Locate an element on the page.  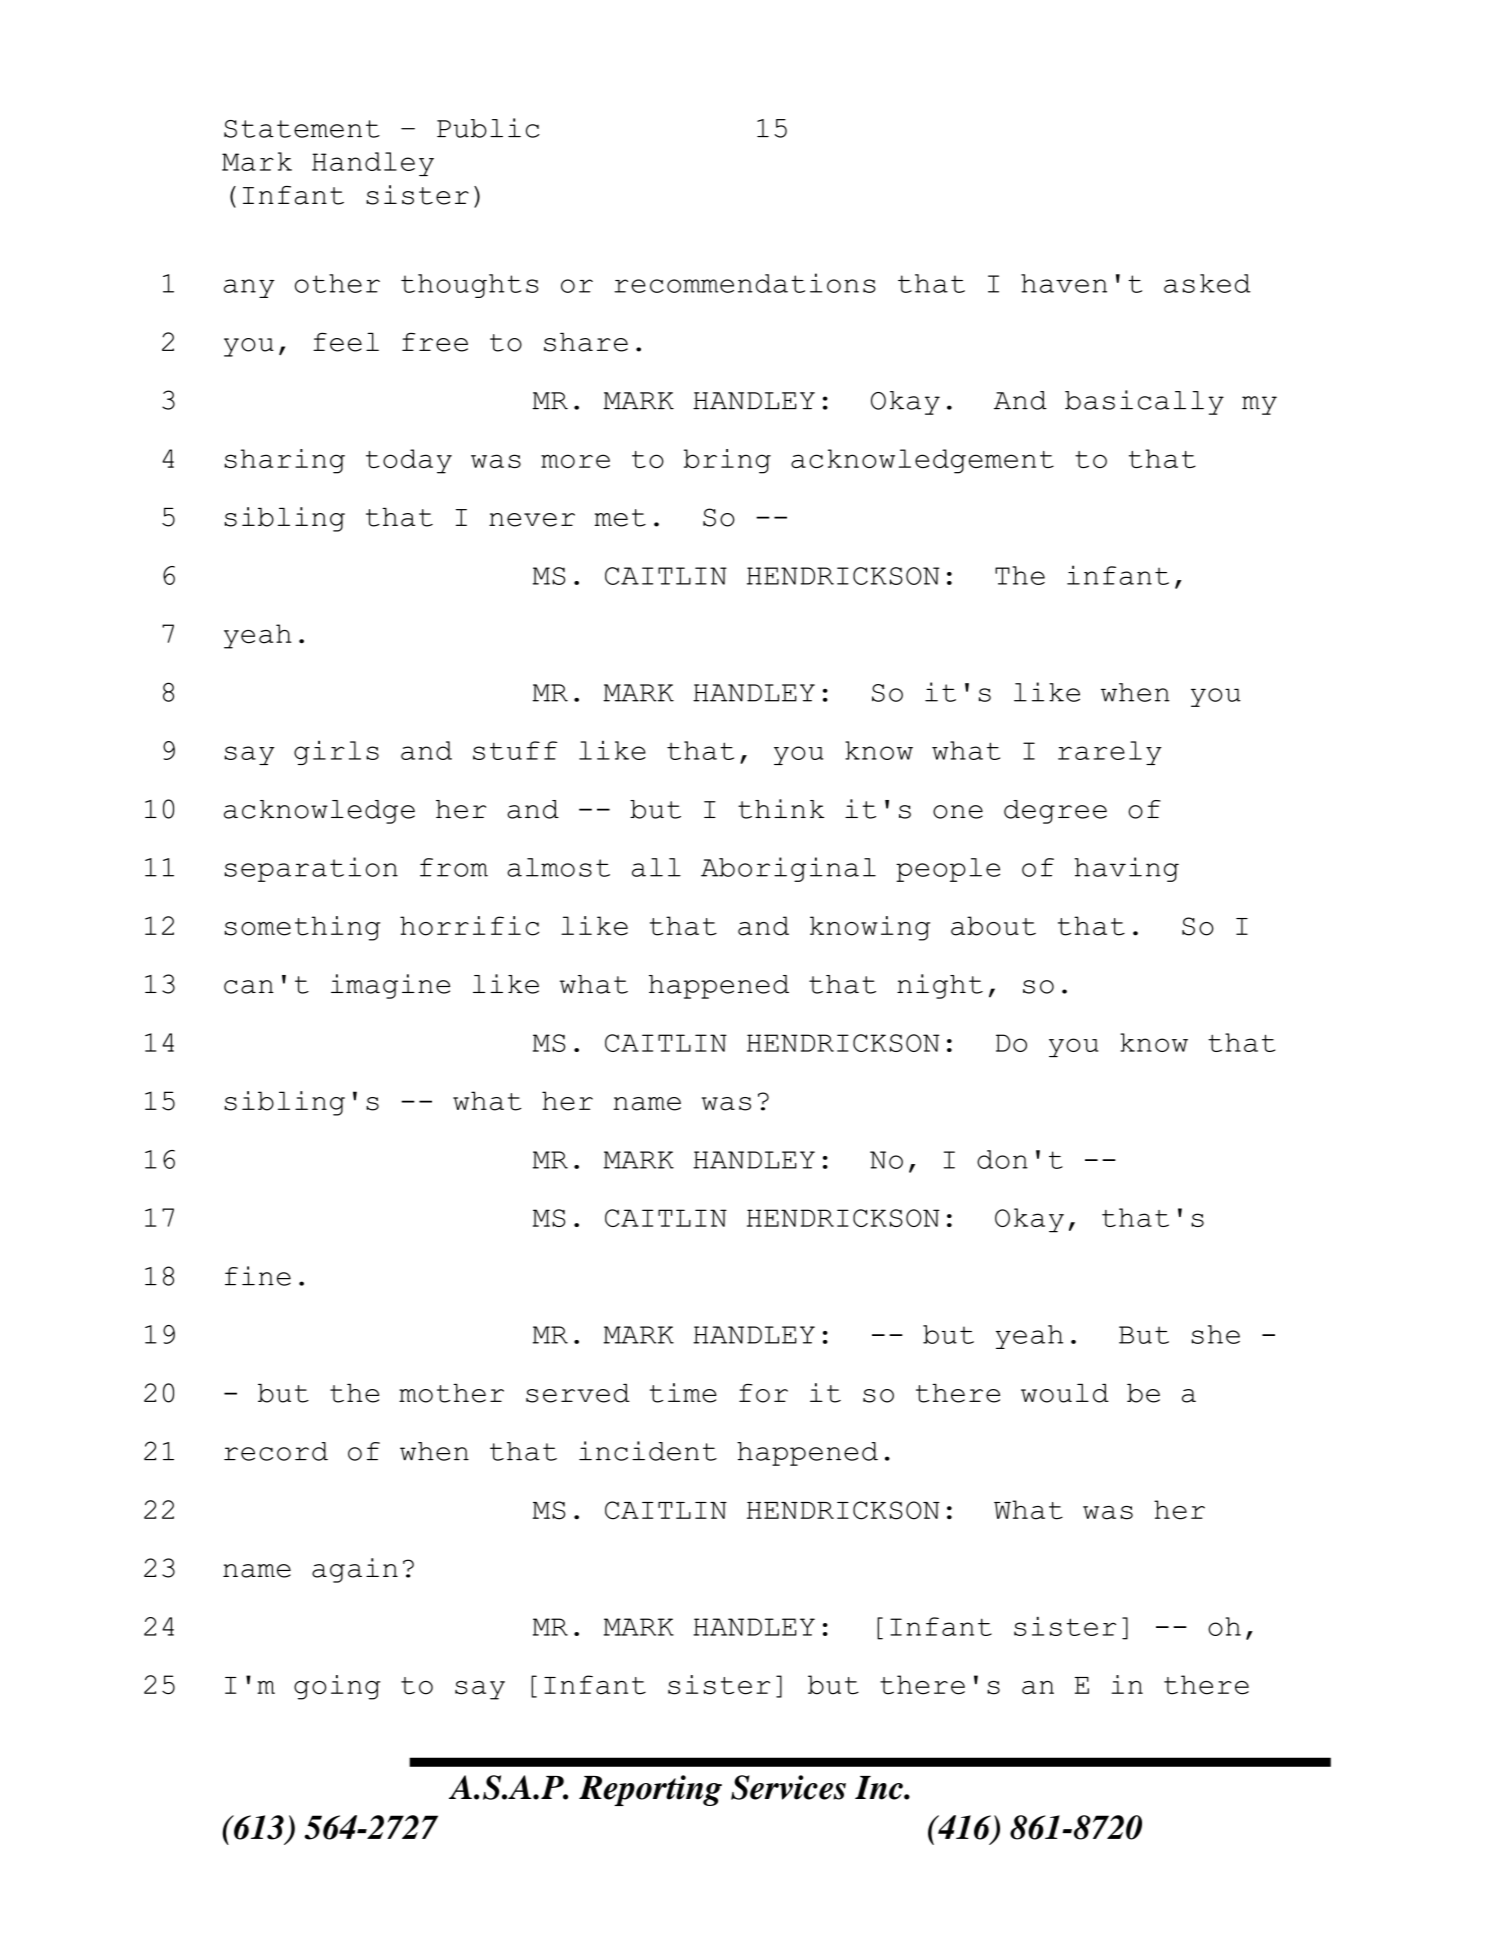
Services is located at coordinates (788, 1787).
